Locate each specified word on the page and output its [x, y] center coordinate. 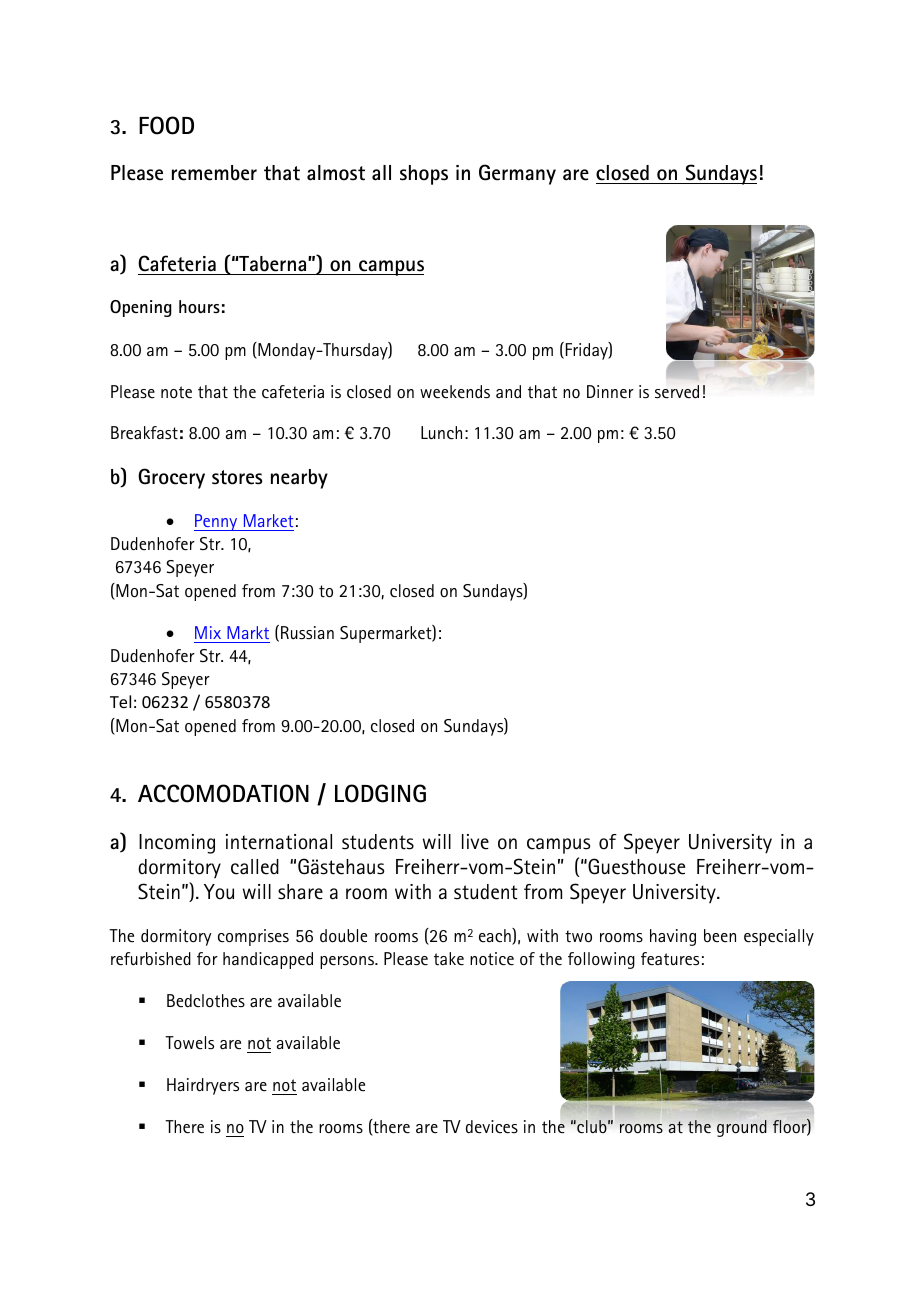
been [720, 936]
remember [214, 173]
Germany [517, 174]
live [475, 842]
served [677, 392]
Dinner [610, 392]
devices [492, 1127]
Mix [208, 632]
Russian [307, 632]
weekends [455, 392]
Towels [189, 1043]
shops [424, 175]
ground [742, 1128]
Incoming [177, 844]
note [176, 392]
